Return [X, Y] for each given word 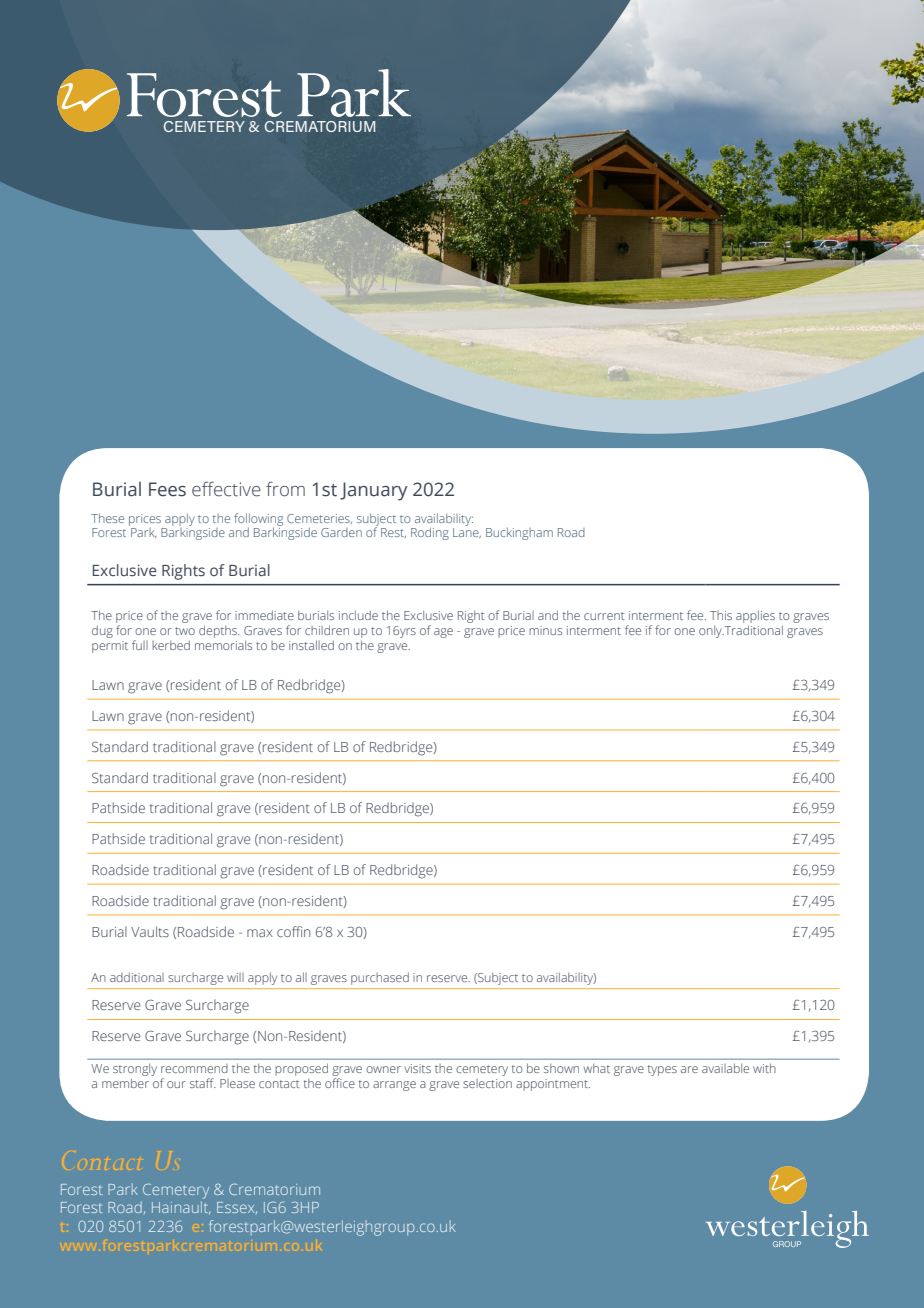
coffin [293, 931]
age [443, 633]
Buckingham [519, 533]
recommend [194, 1068]
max [260, 933]
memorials [223, 645]
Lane [467, 533]
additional [137, 977]
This [721, 615]
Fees [167, 489]
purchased [380, 979]
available [725, 1068]
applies [755, 618]
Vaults [150, 931]
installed [311, 645]
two [185, 631]
